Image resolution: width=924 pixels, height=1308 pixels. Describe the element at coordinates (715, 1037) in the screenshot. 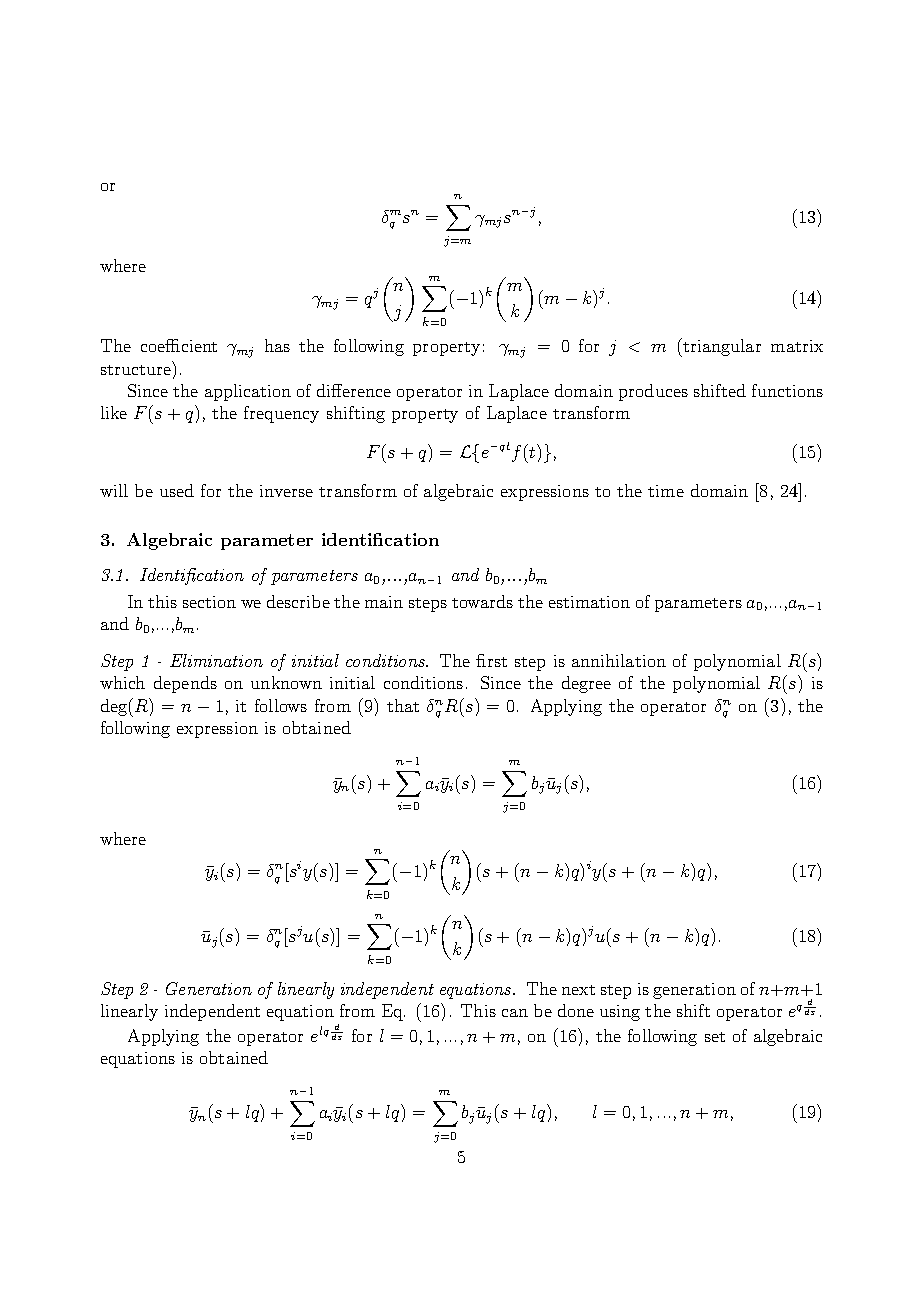

I see `set` at that location.
